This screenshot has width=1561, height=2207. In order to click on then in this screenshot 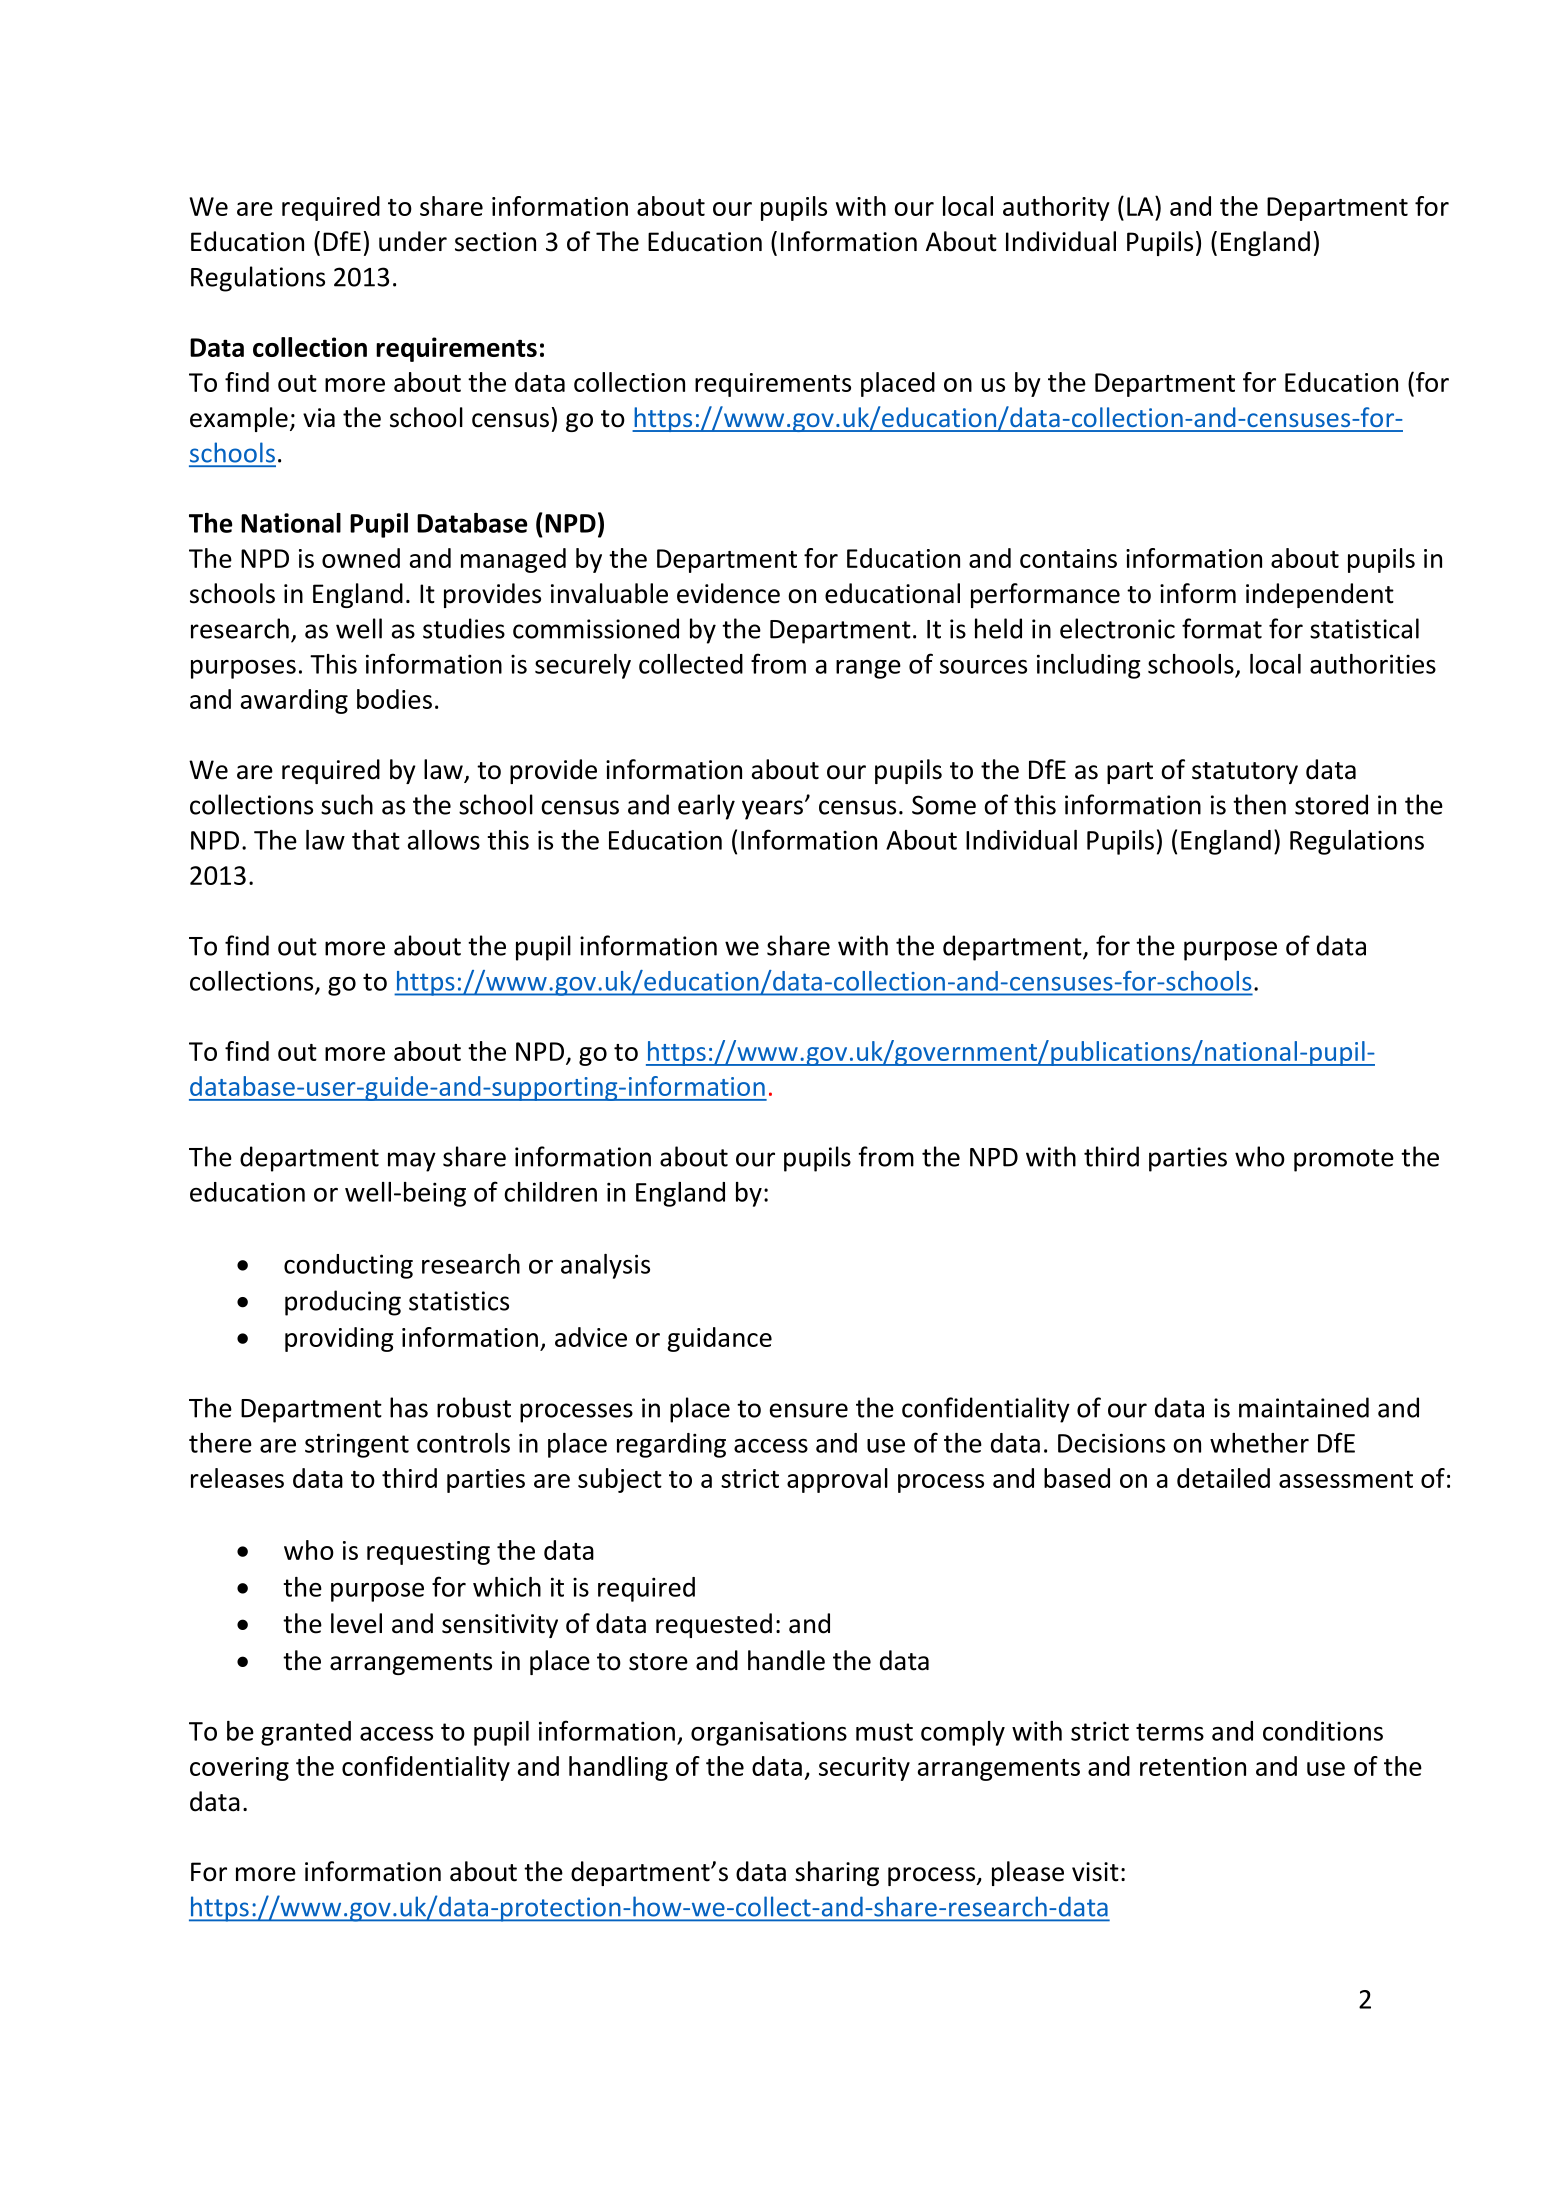, I will do `click(1259, 804)`.
